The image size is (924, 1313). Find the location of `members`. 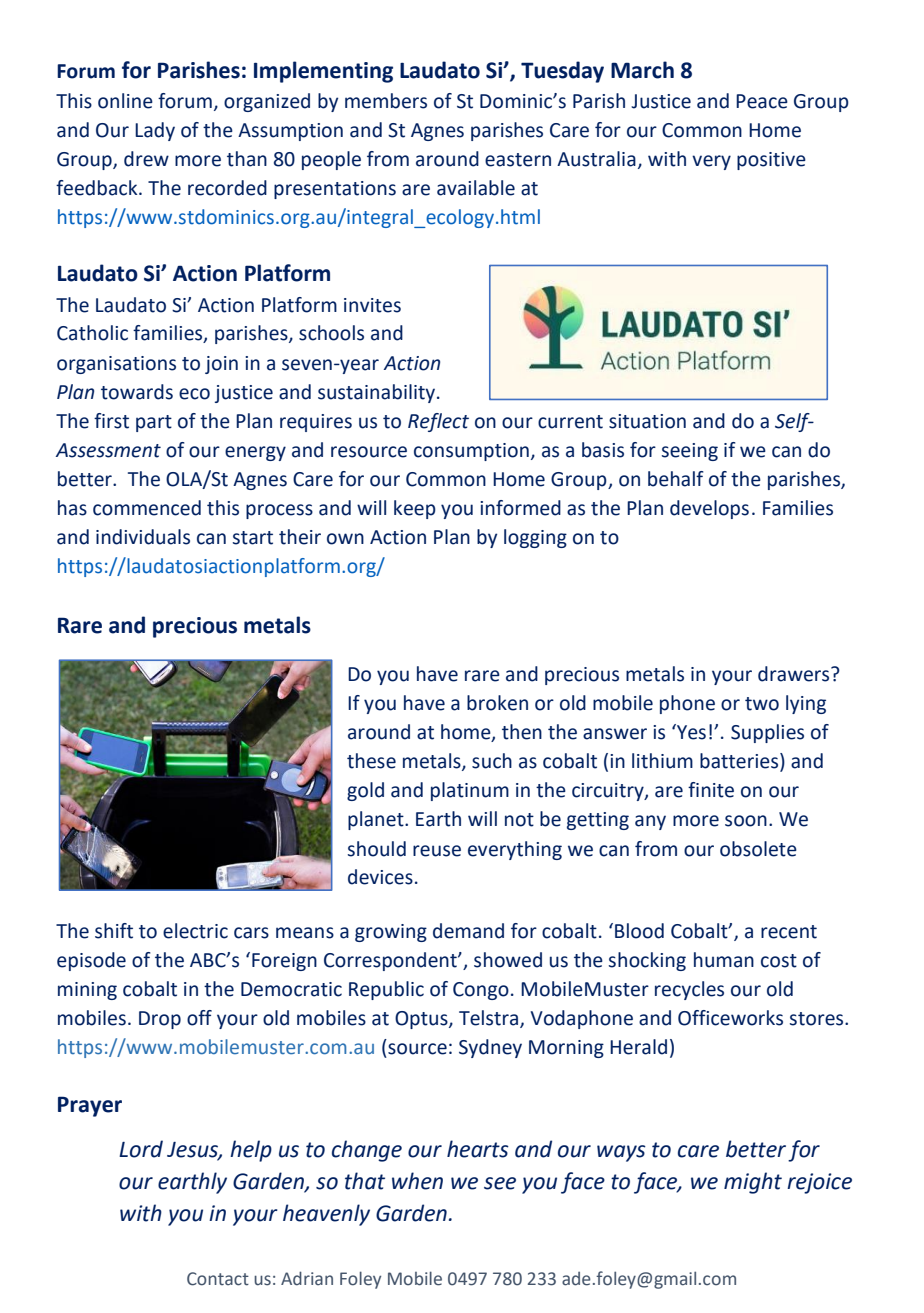

members is located at coordinates (386, 101).
